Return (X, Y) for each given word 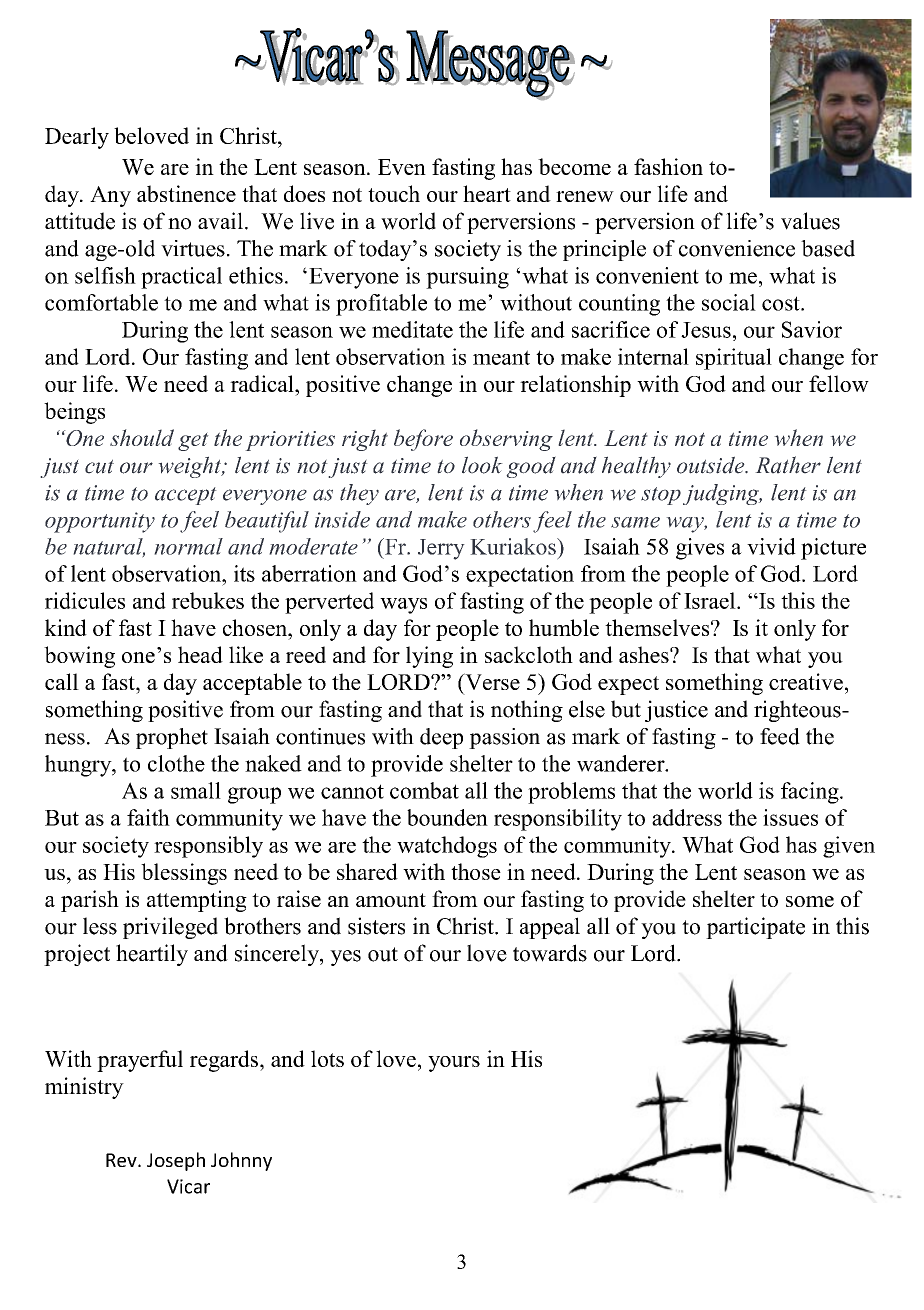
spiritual (734, 359)
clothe (176, 763)
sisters (376, 926)
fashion (668, 166)
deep (441, 738)
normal (188, 546)
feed (780, 736)
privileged (170, 928)
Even (402, 167)
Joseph (176, 1161)
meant (501, 357)
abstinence (186, 193)
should (142, 437)
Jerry (441, 549)
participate (755, 928)
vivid (771, 546)
